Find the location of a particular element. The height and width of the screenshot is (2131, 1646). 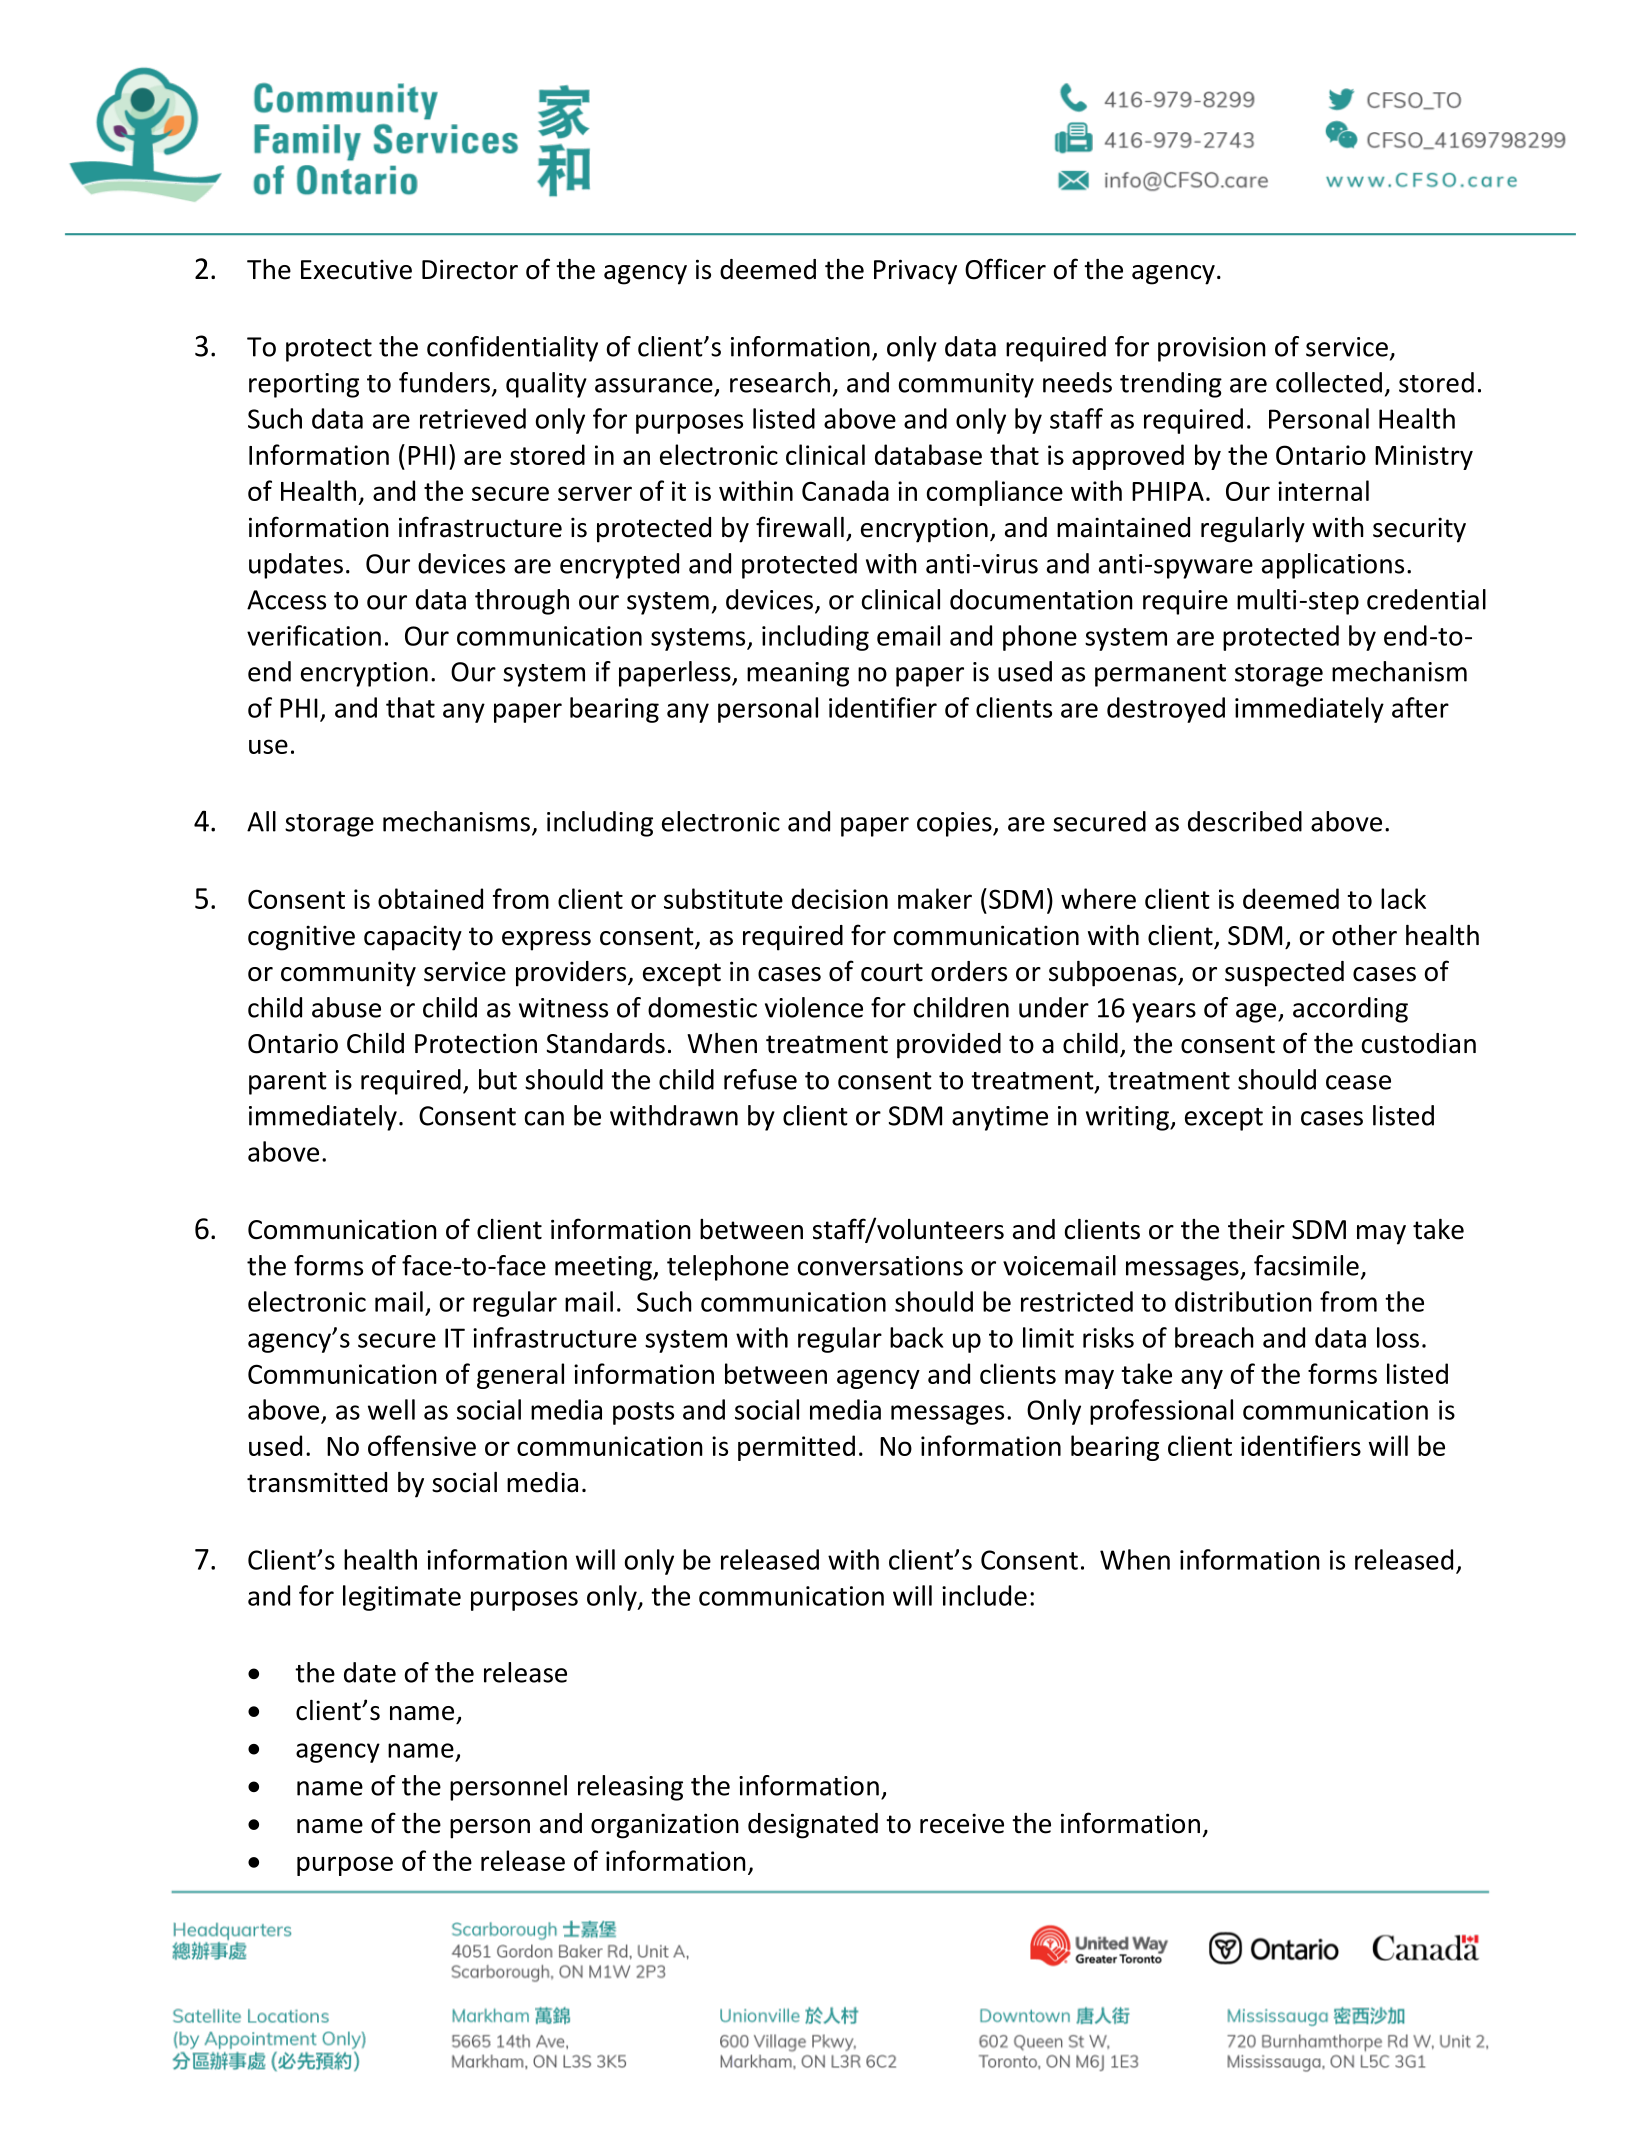

through is located at coordinates (522, 602).
